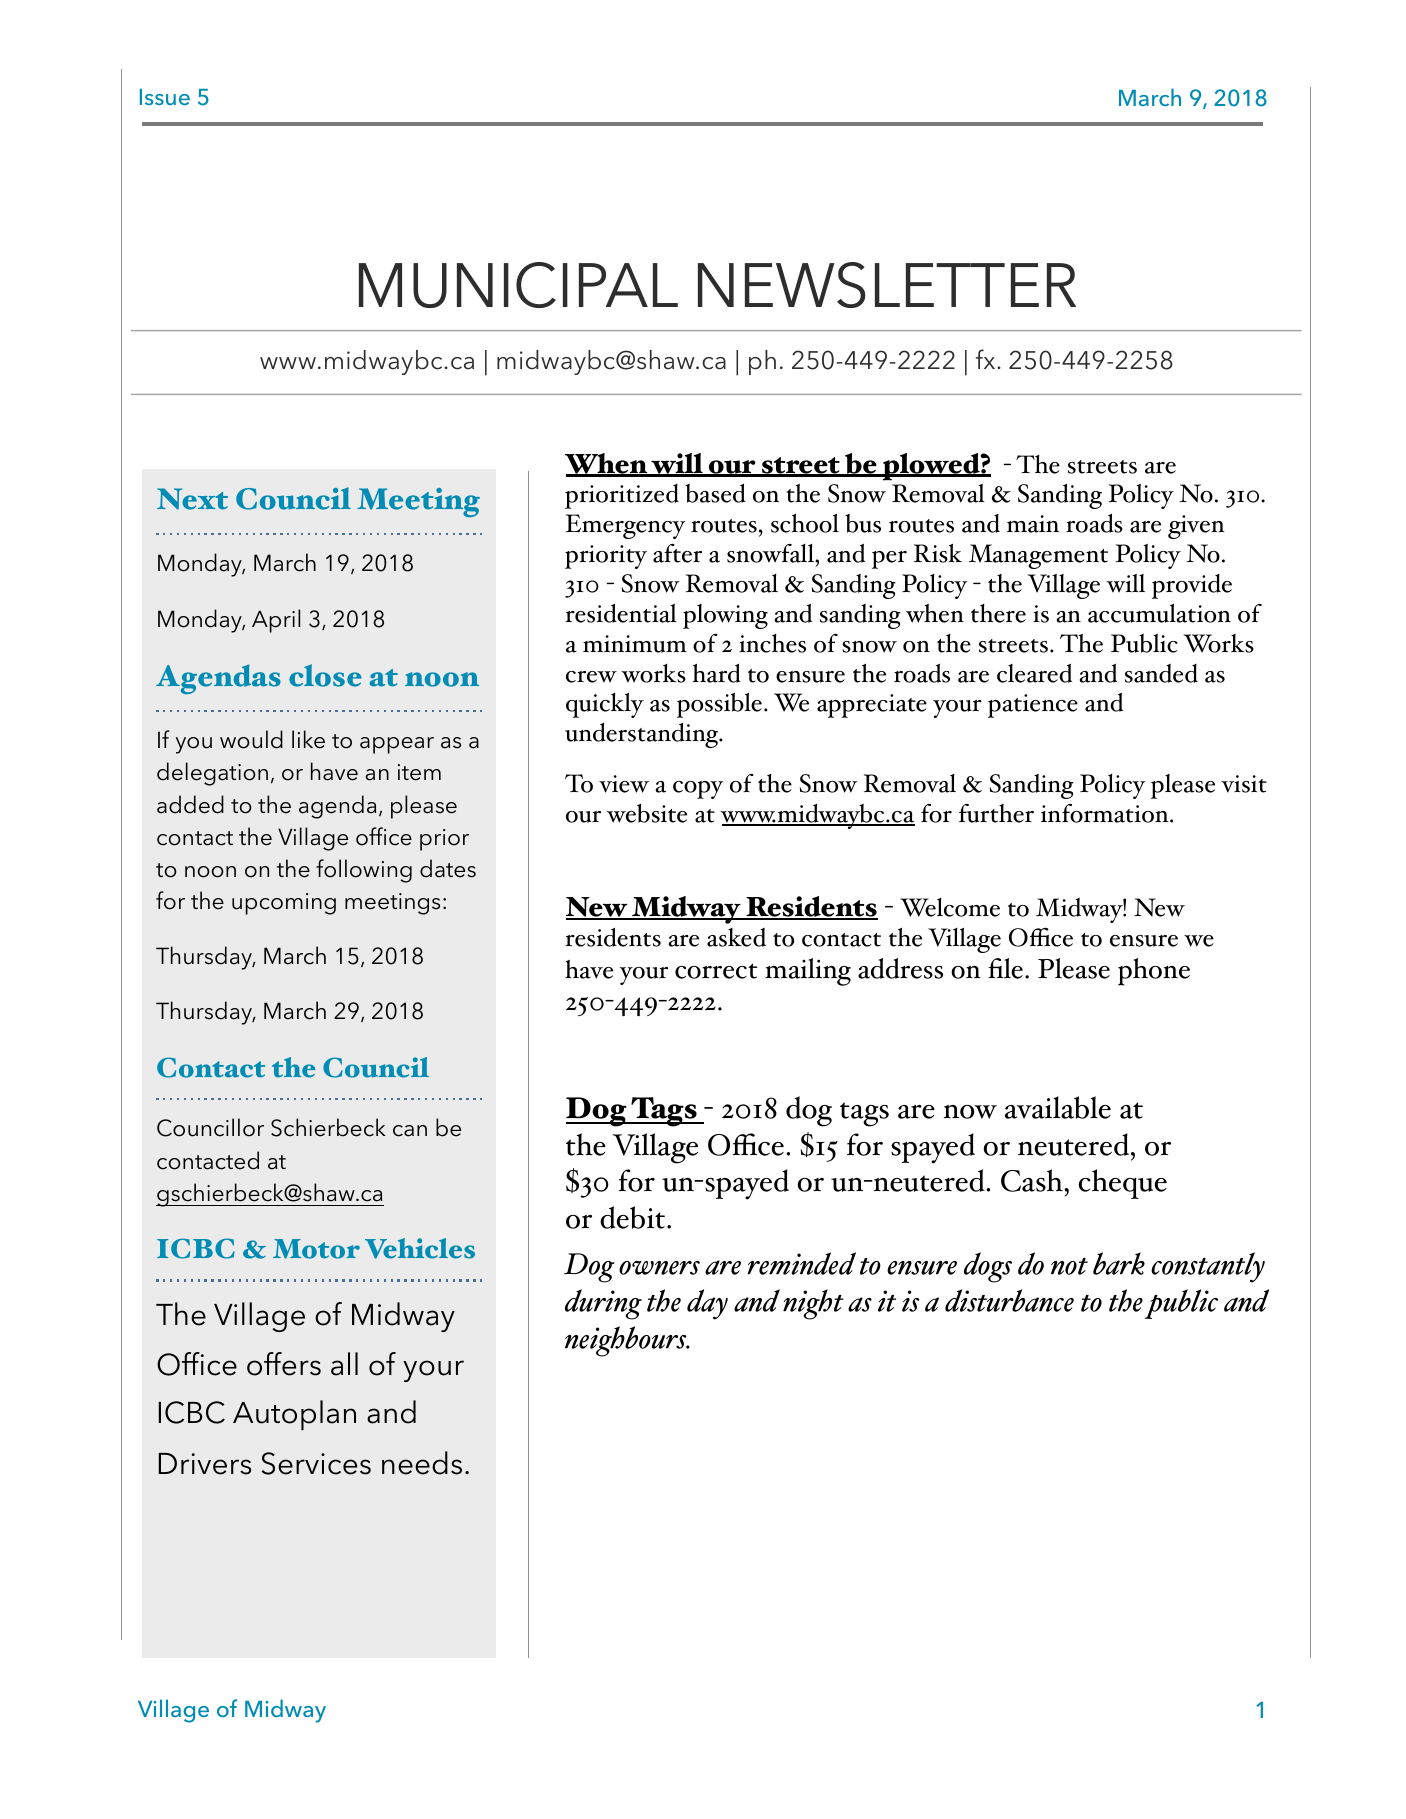 The image size is (1406, 1819). What do you see at coordinates (632, 1217) in the document?
I see `debit` at bounding box center [632, 1217].
